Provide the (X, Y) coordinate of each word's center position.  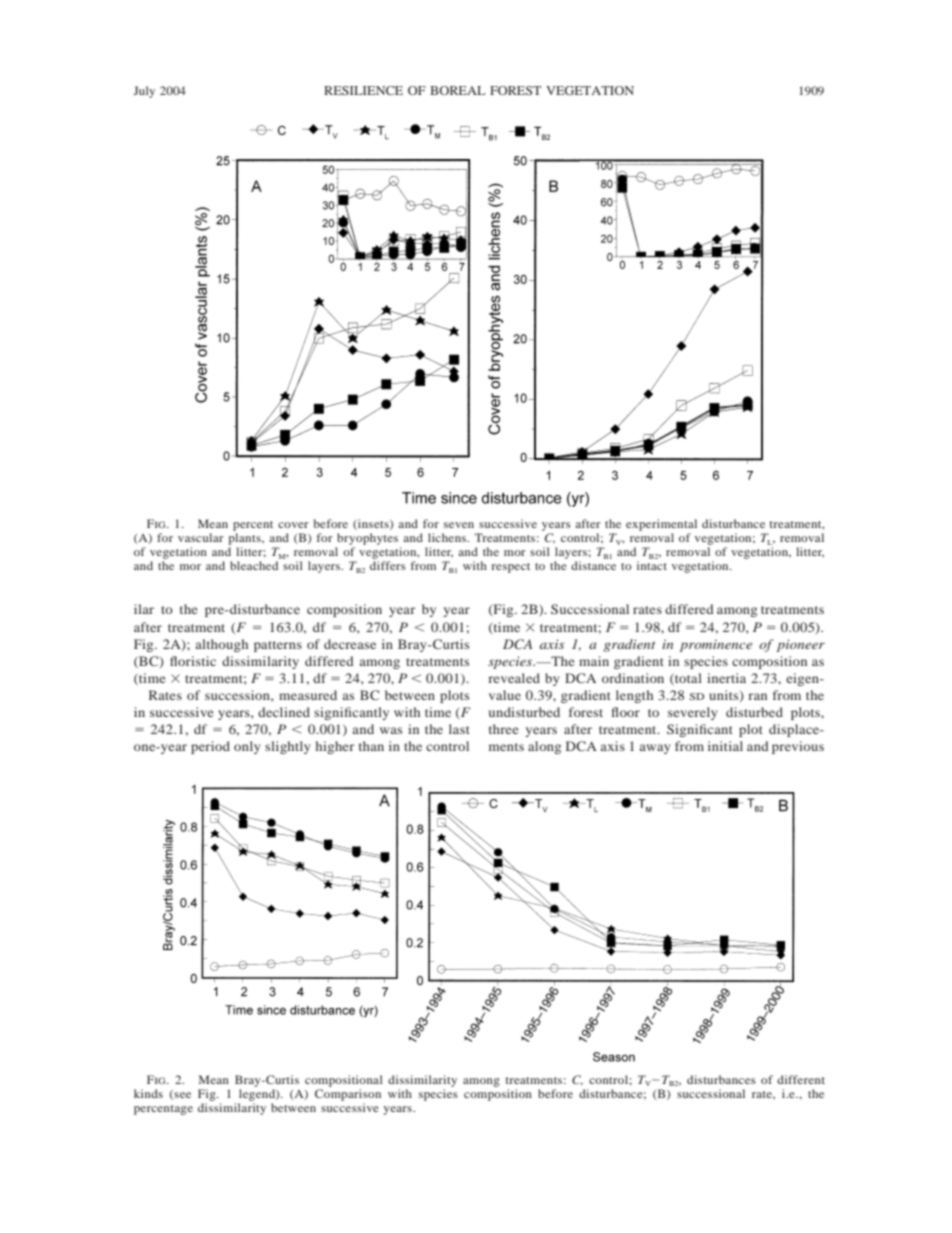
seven (459, 525)
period (210, 747)
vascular (201, 537)
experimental (661, 526)
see (182, 1095)
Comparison (348, 1093)
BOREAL (457, 90)
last (459, 729)
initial (725, 746)
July (144, 92)
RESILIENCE (363, 90)
